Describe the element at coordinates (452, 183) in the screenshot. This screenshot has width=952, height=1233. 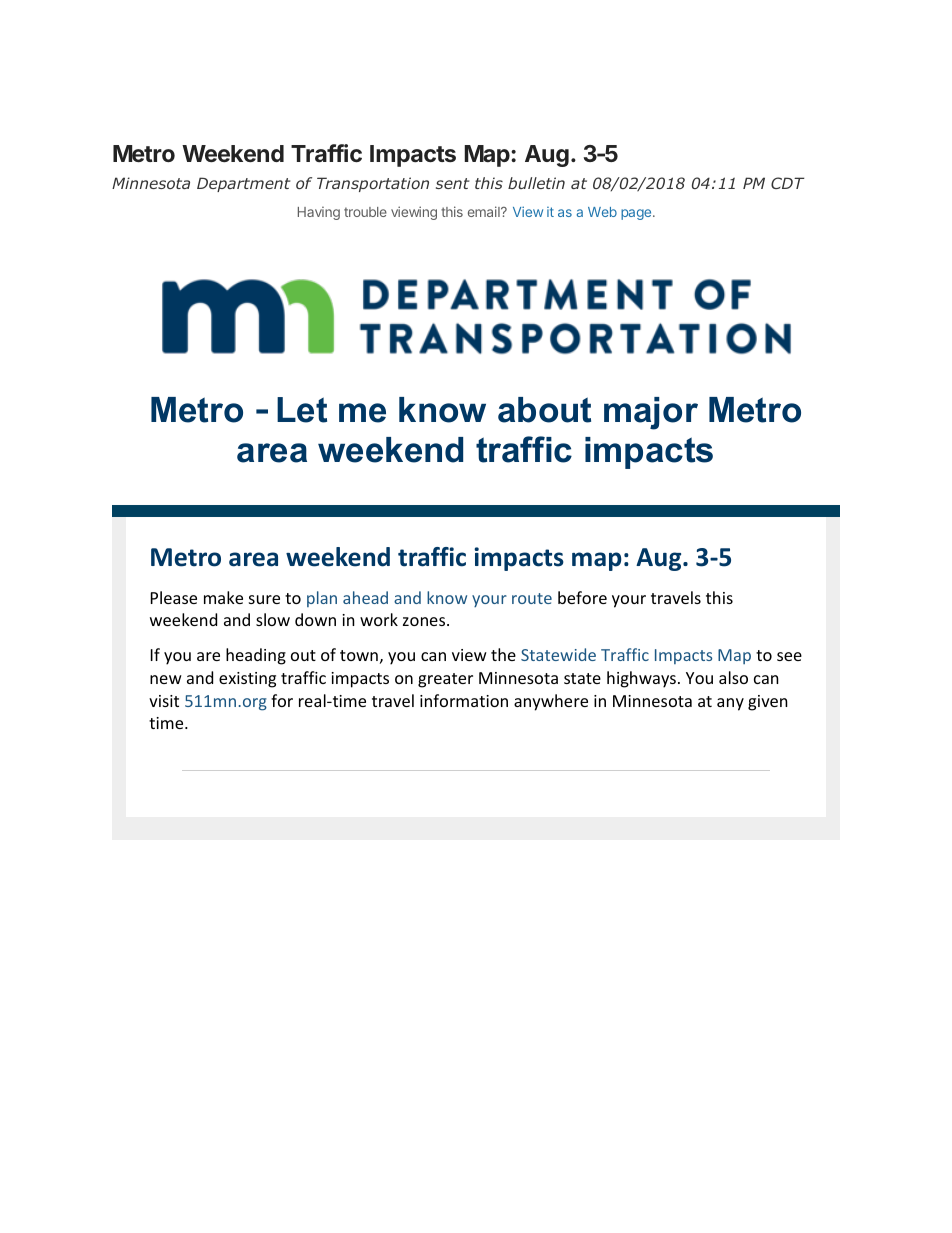
I see `sent` at that location.
